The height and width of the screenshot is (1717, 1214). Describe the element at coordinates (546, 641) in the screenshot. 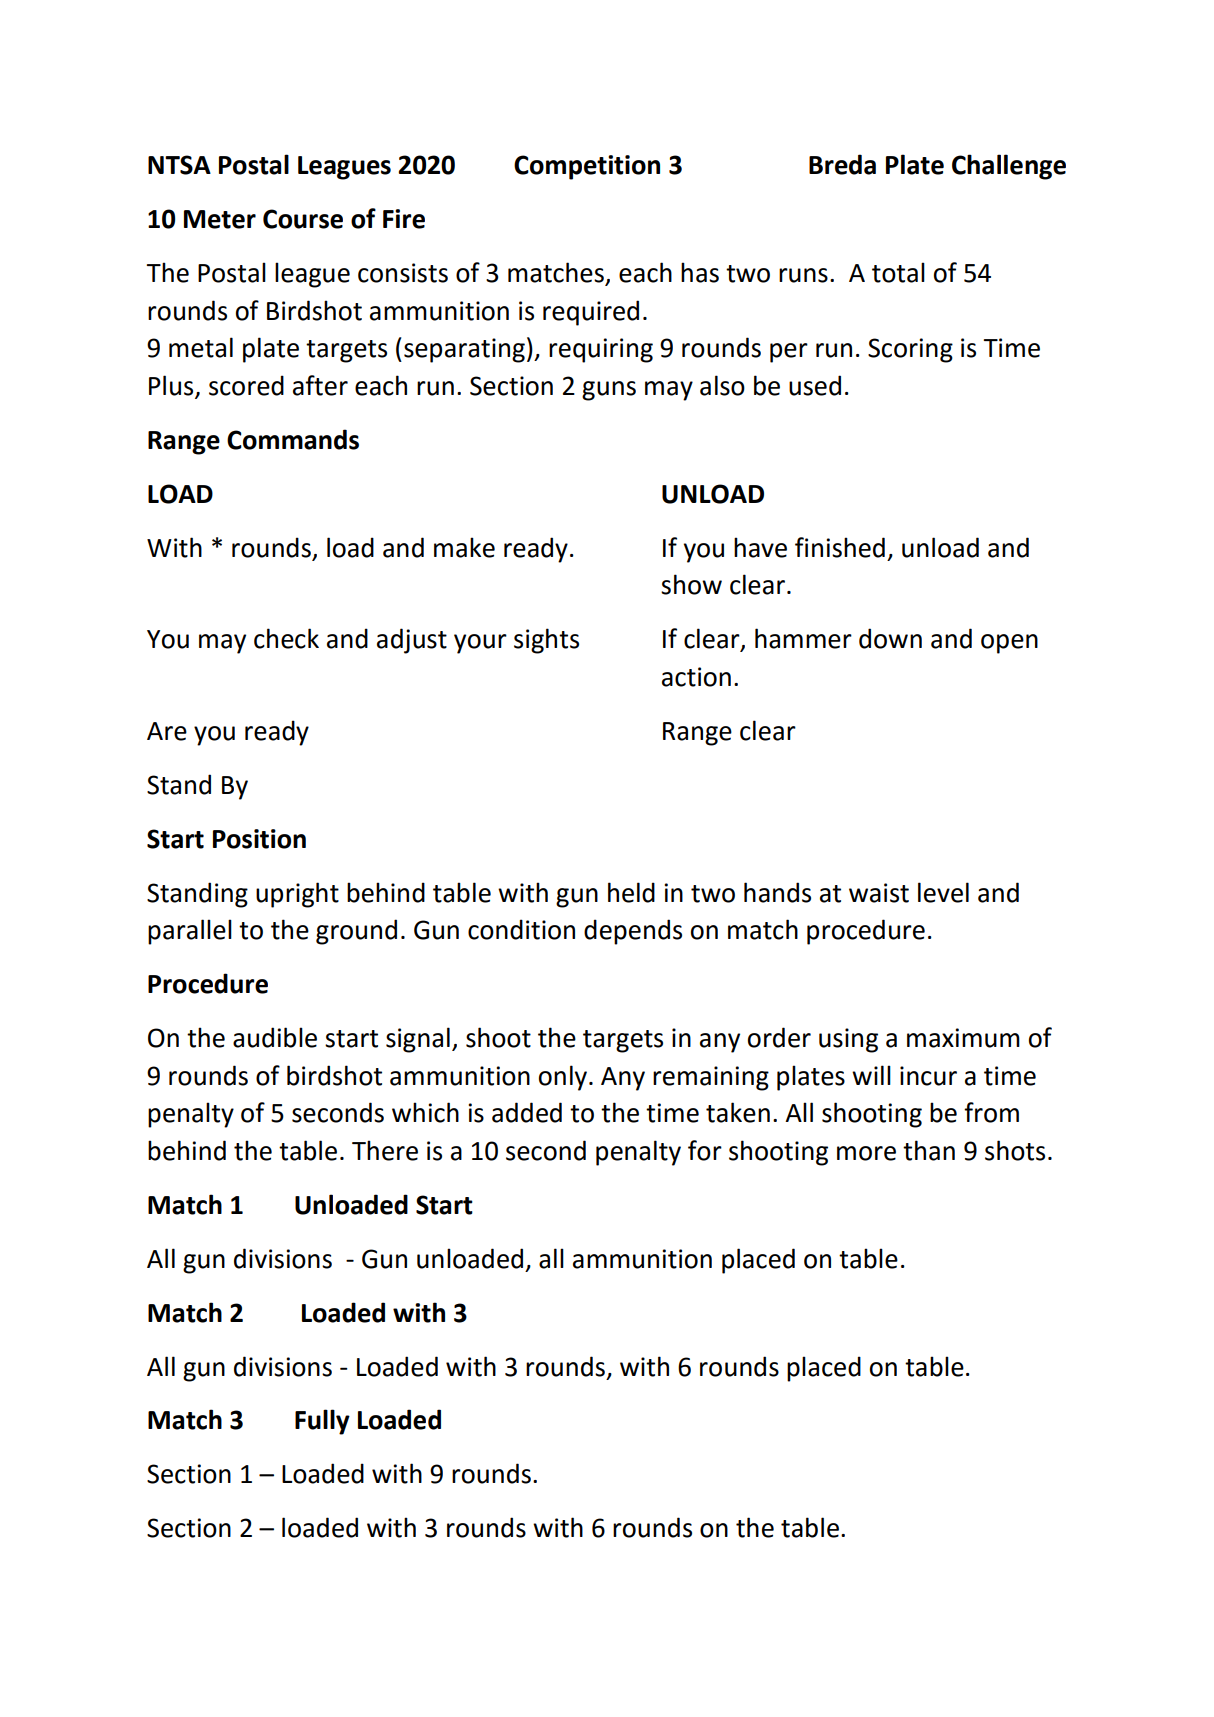

I see `sights` at that location.
